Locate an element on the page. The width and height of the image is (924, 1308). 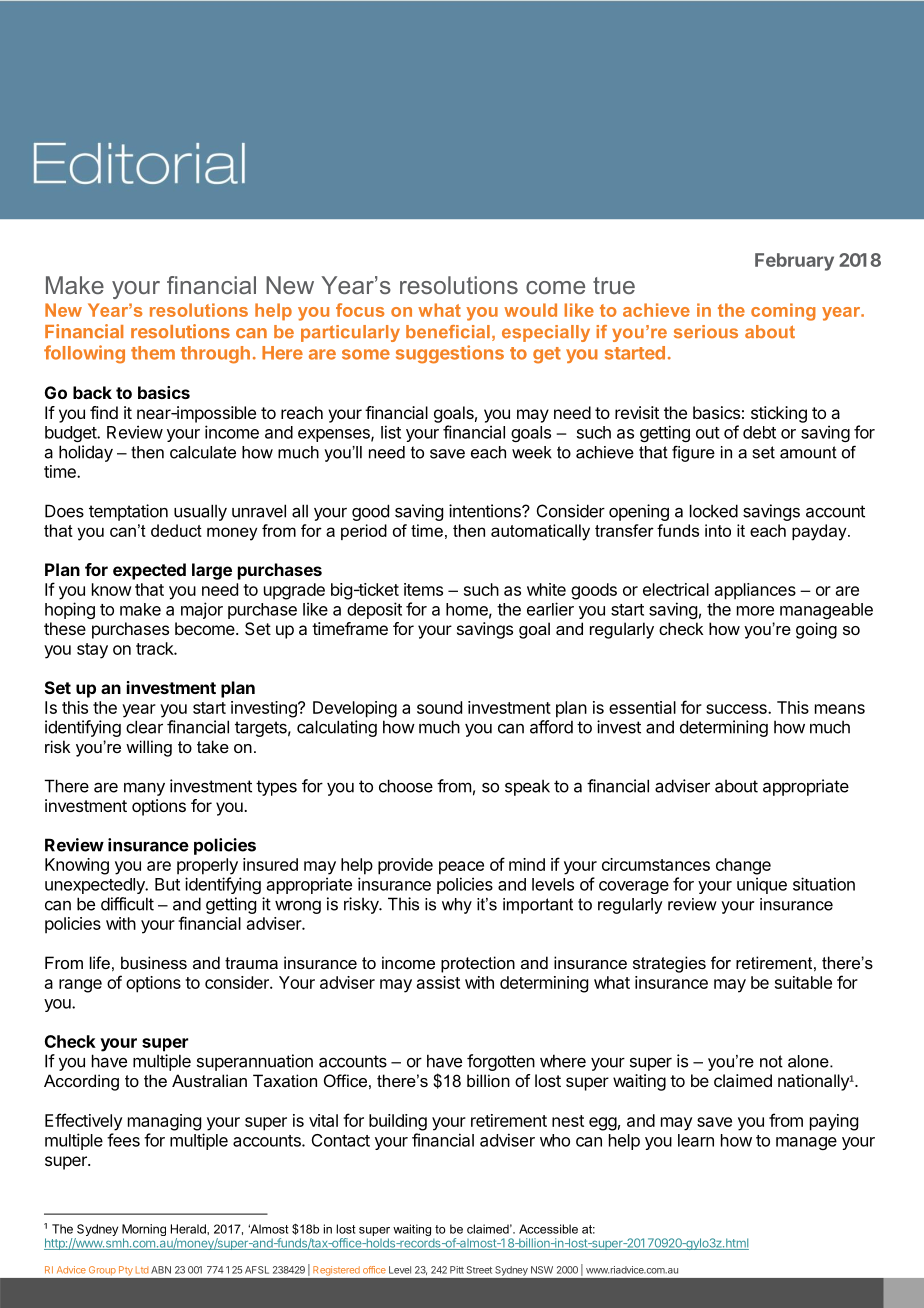
success is located at coordinates (737, 709).
